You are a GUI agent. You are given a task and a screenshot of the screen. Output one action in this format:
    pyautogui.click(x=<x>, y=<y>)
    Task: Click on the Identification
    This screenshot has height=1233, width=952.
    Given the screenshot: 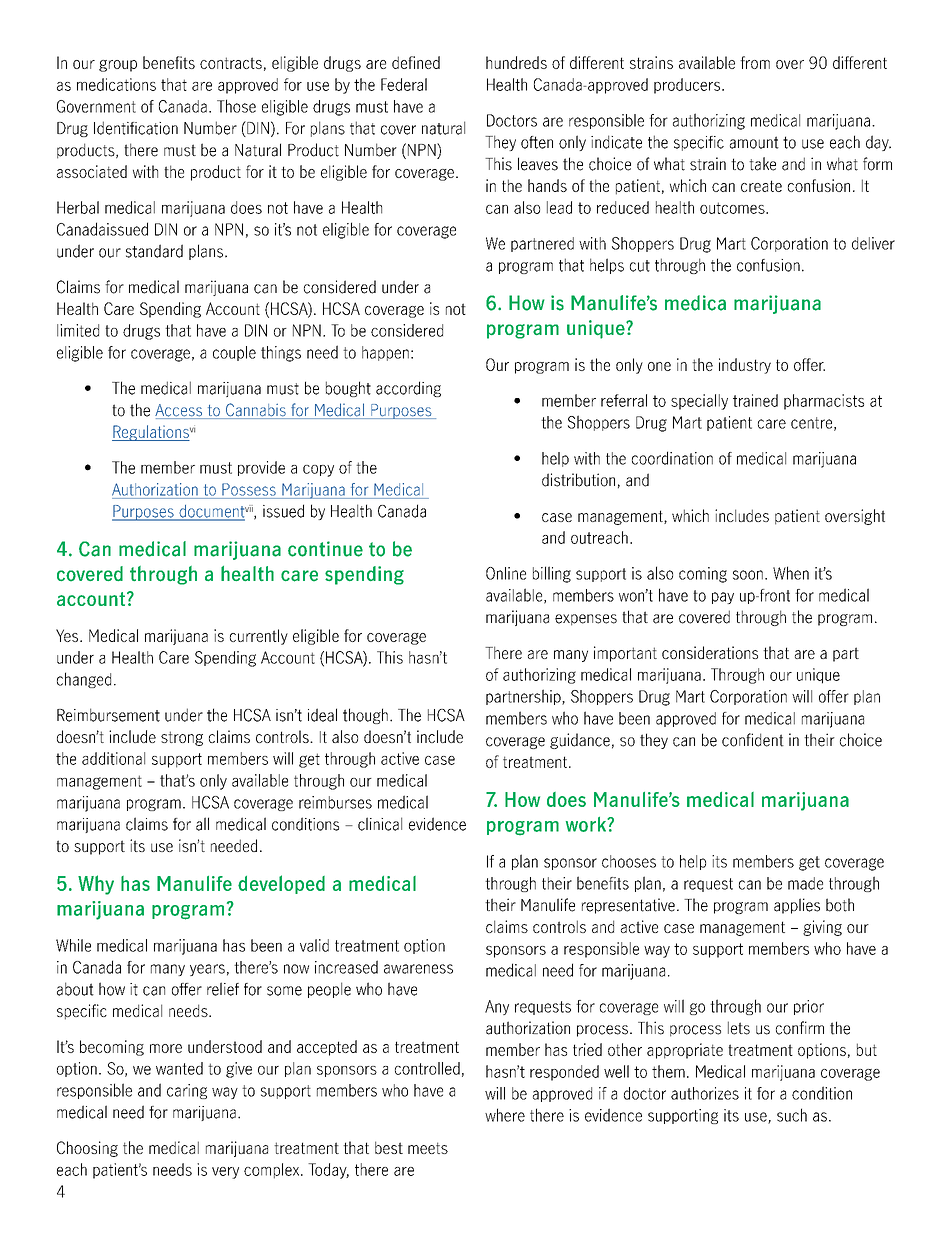 What is the action you would take?
    pyautogui.click(x=136, y=128)
